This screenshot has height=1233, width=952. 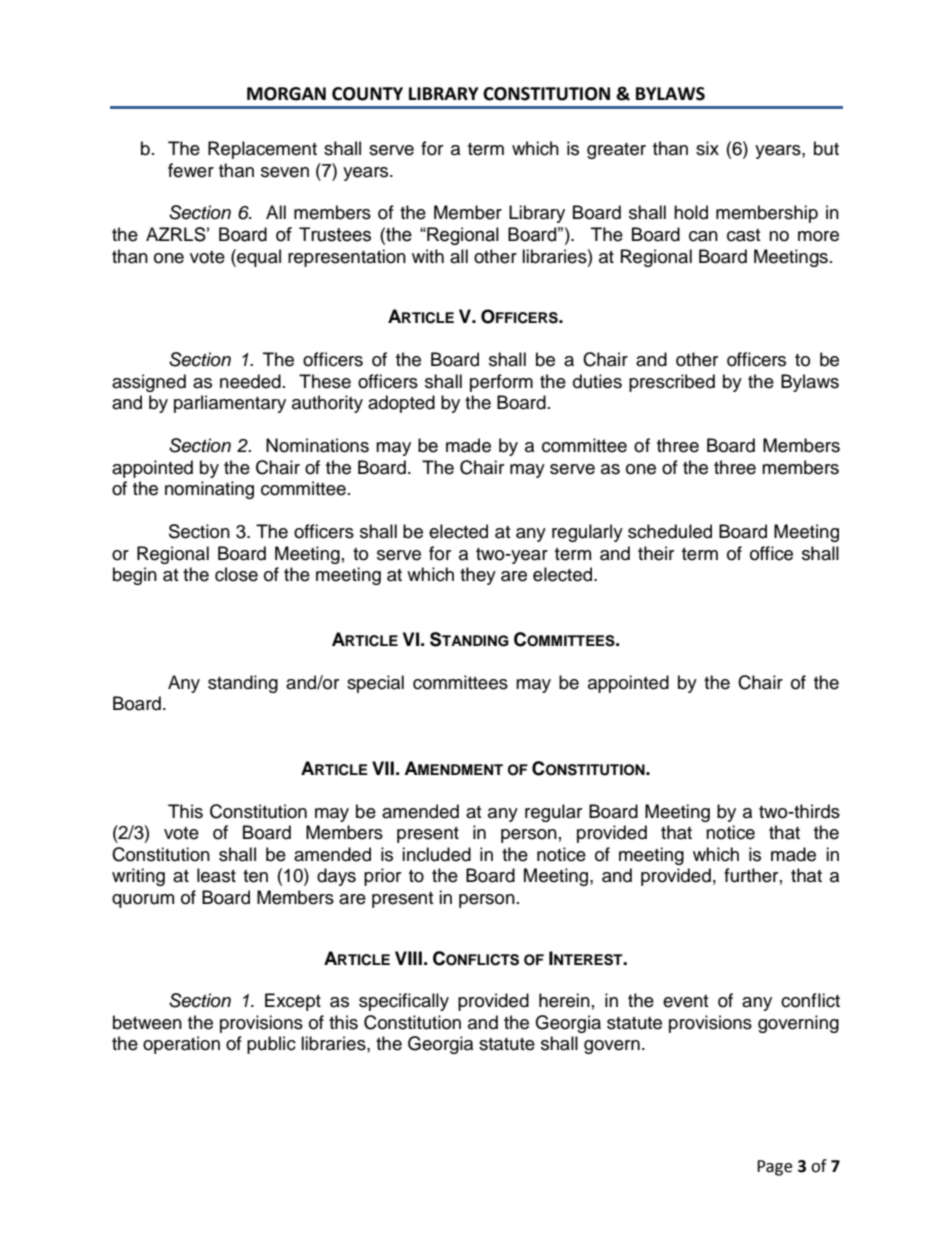 I want to click on six, so click(x=707, y=148).
